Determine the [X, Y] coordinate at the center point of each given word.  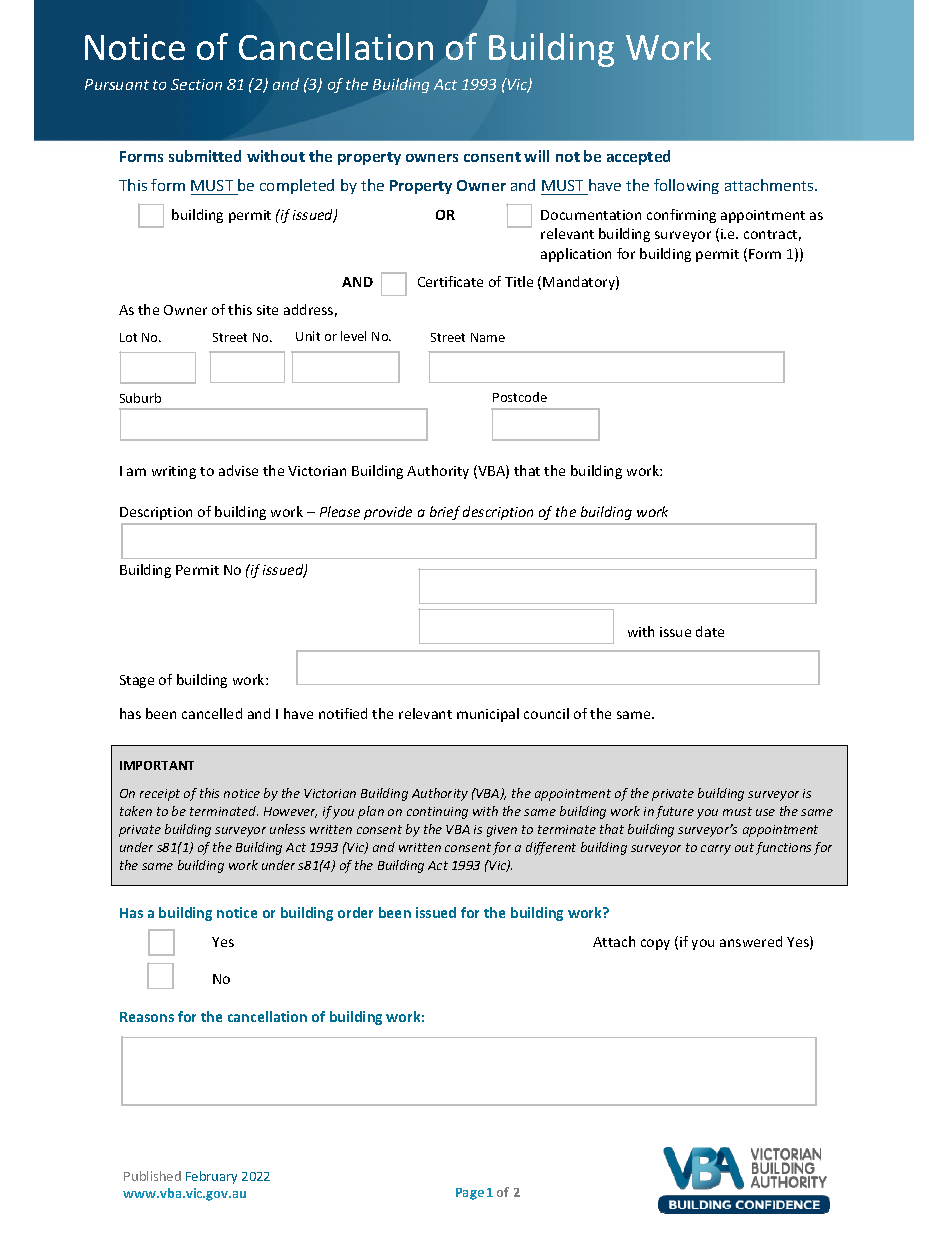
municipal [488, 715]
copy [655, 944]
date [710, 631]
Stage [137, 681]
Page [470, 1194]
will [536, 156]
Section [196, 84]
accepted [638, 157]
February [211, 1177]
